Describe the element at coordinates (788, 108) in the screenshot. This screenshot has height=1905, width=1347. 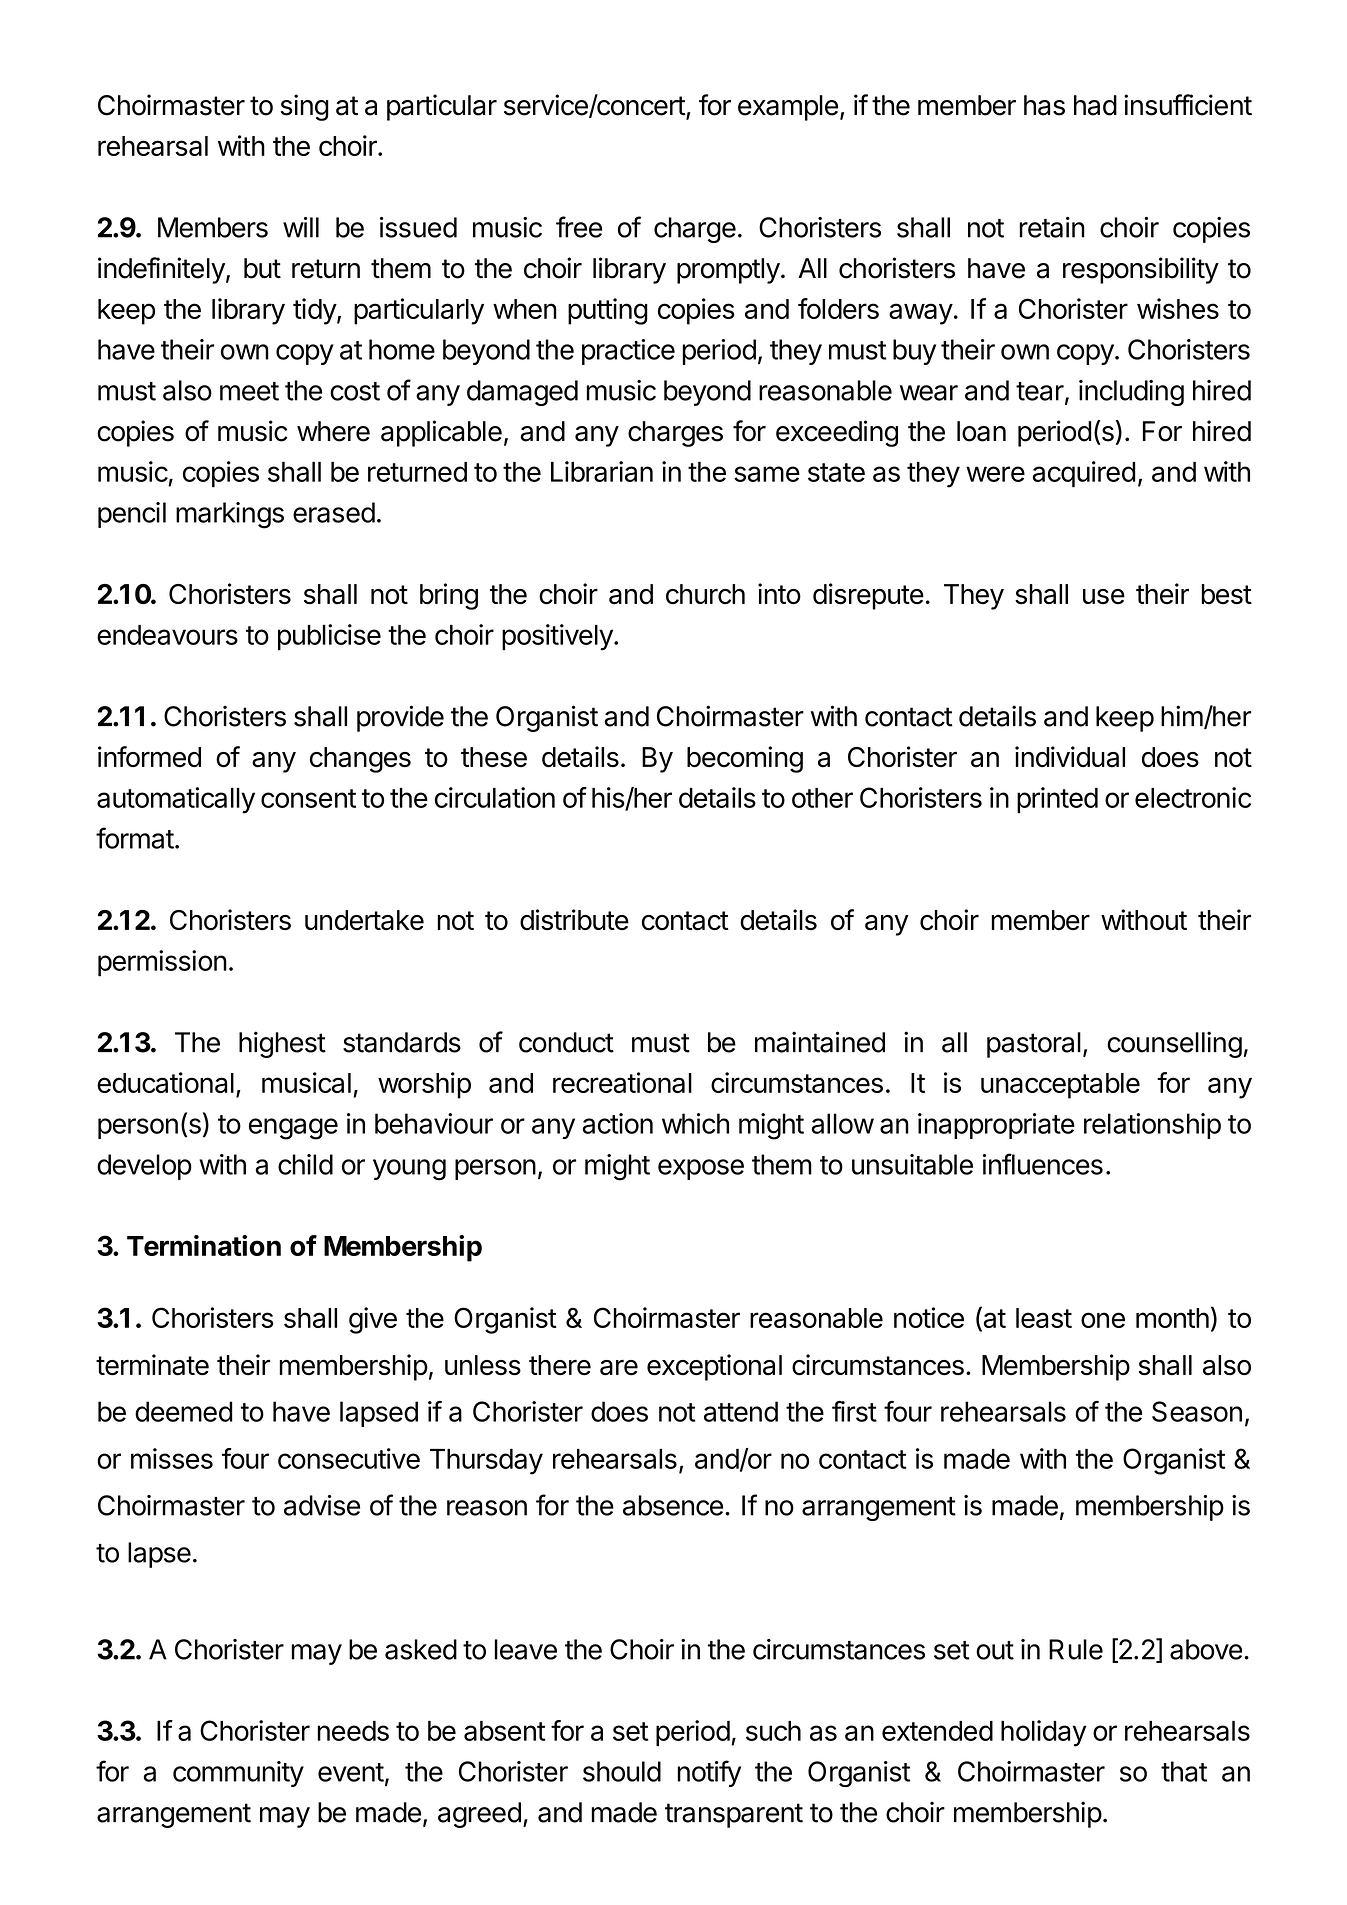
I see `example` at that location.
